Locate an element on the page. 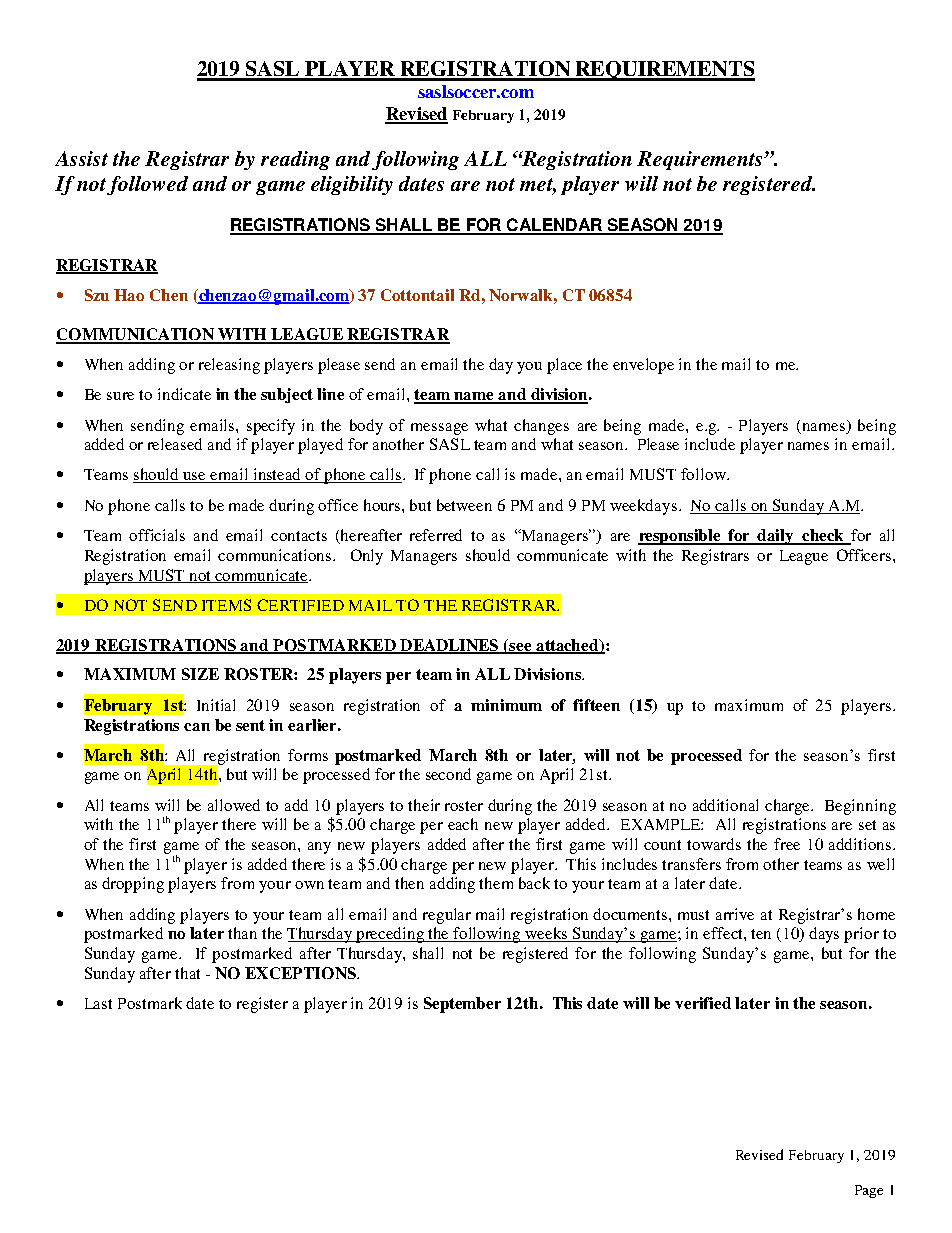  Assist is located at coordinates (81, 158).
